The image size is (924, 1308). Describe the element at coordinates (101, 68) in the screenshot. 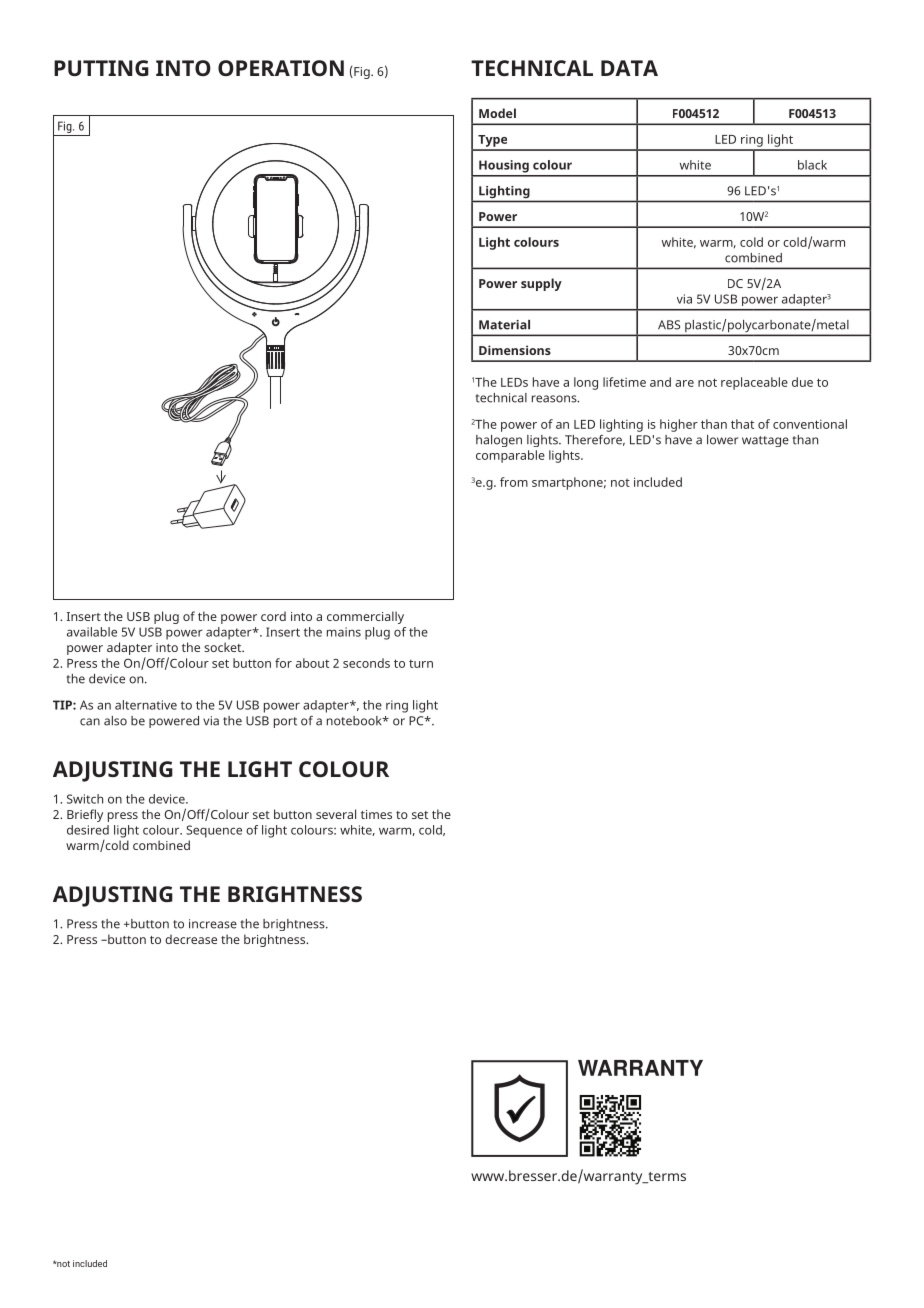

I see `PUTTING` at that location.
